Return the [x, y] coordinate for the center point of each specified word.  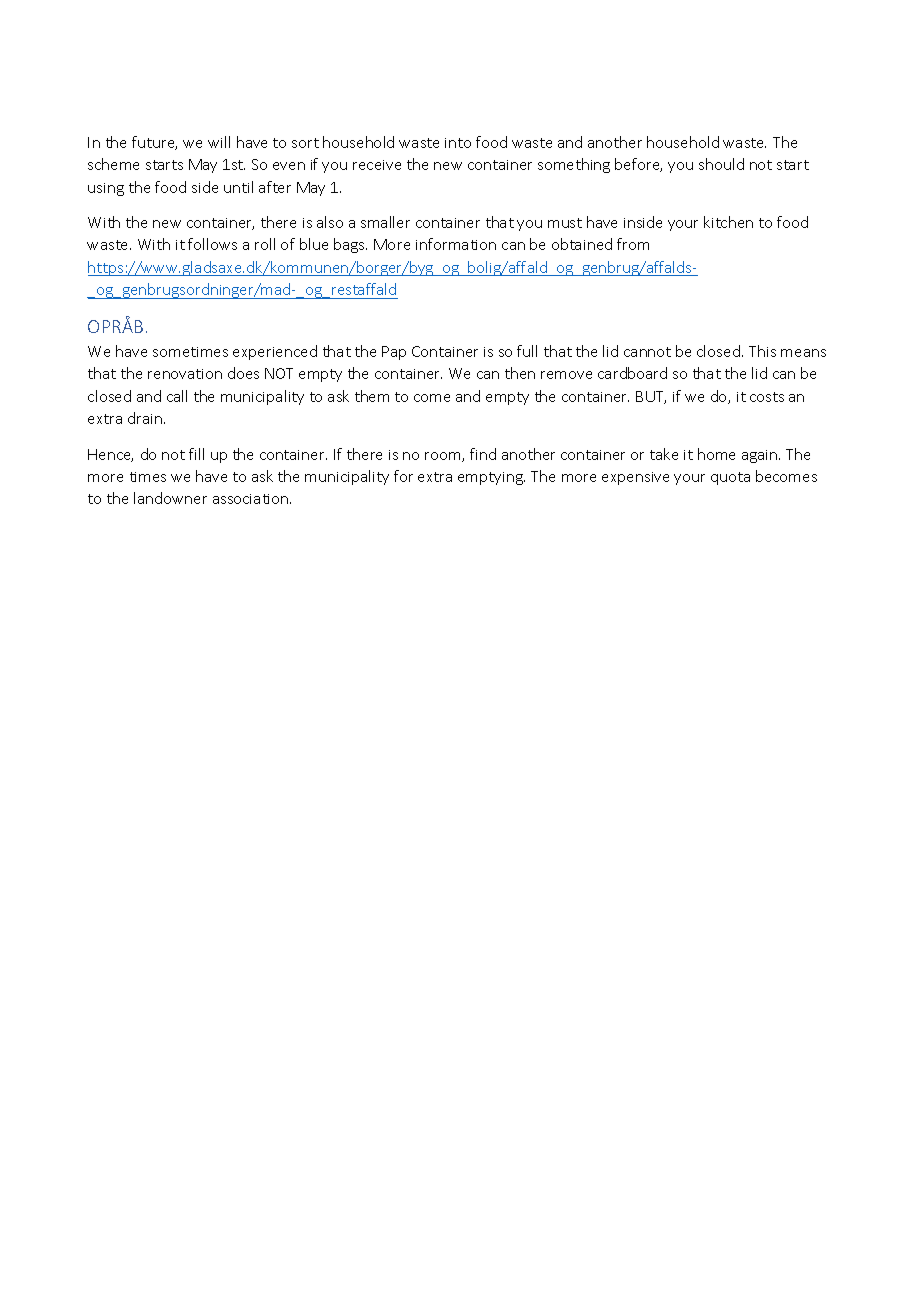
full [527, 351]
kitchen [728, 222]
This [762, 351]
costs [767, 397]
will [219, 142]
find [483, 454]
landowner [170, 498]
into [458, 143]
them [372, 396]
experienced [275, 352]
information [456, 244]
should [721, 164]
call [177, 396]
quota [730, 478]
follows [212, 244]
